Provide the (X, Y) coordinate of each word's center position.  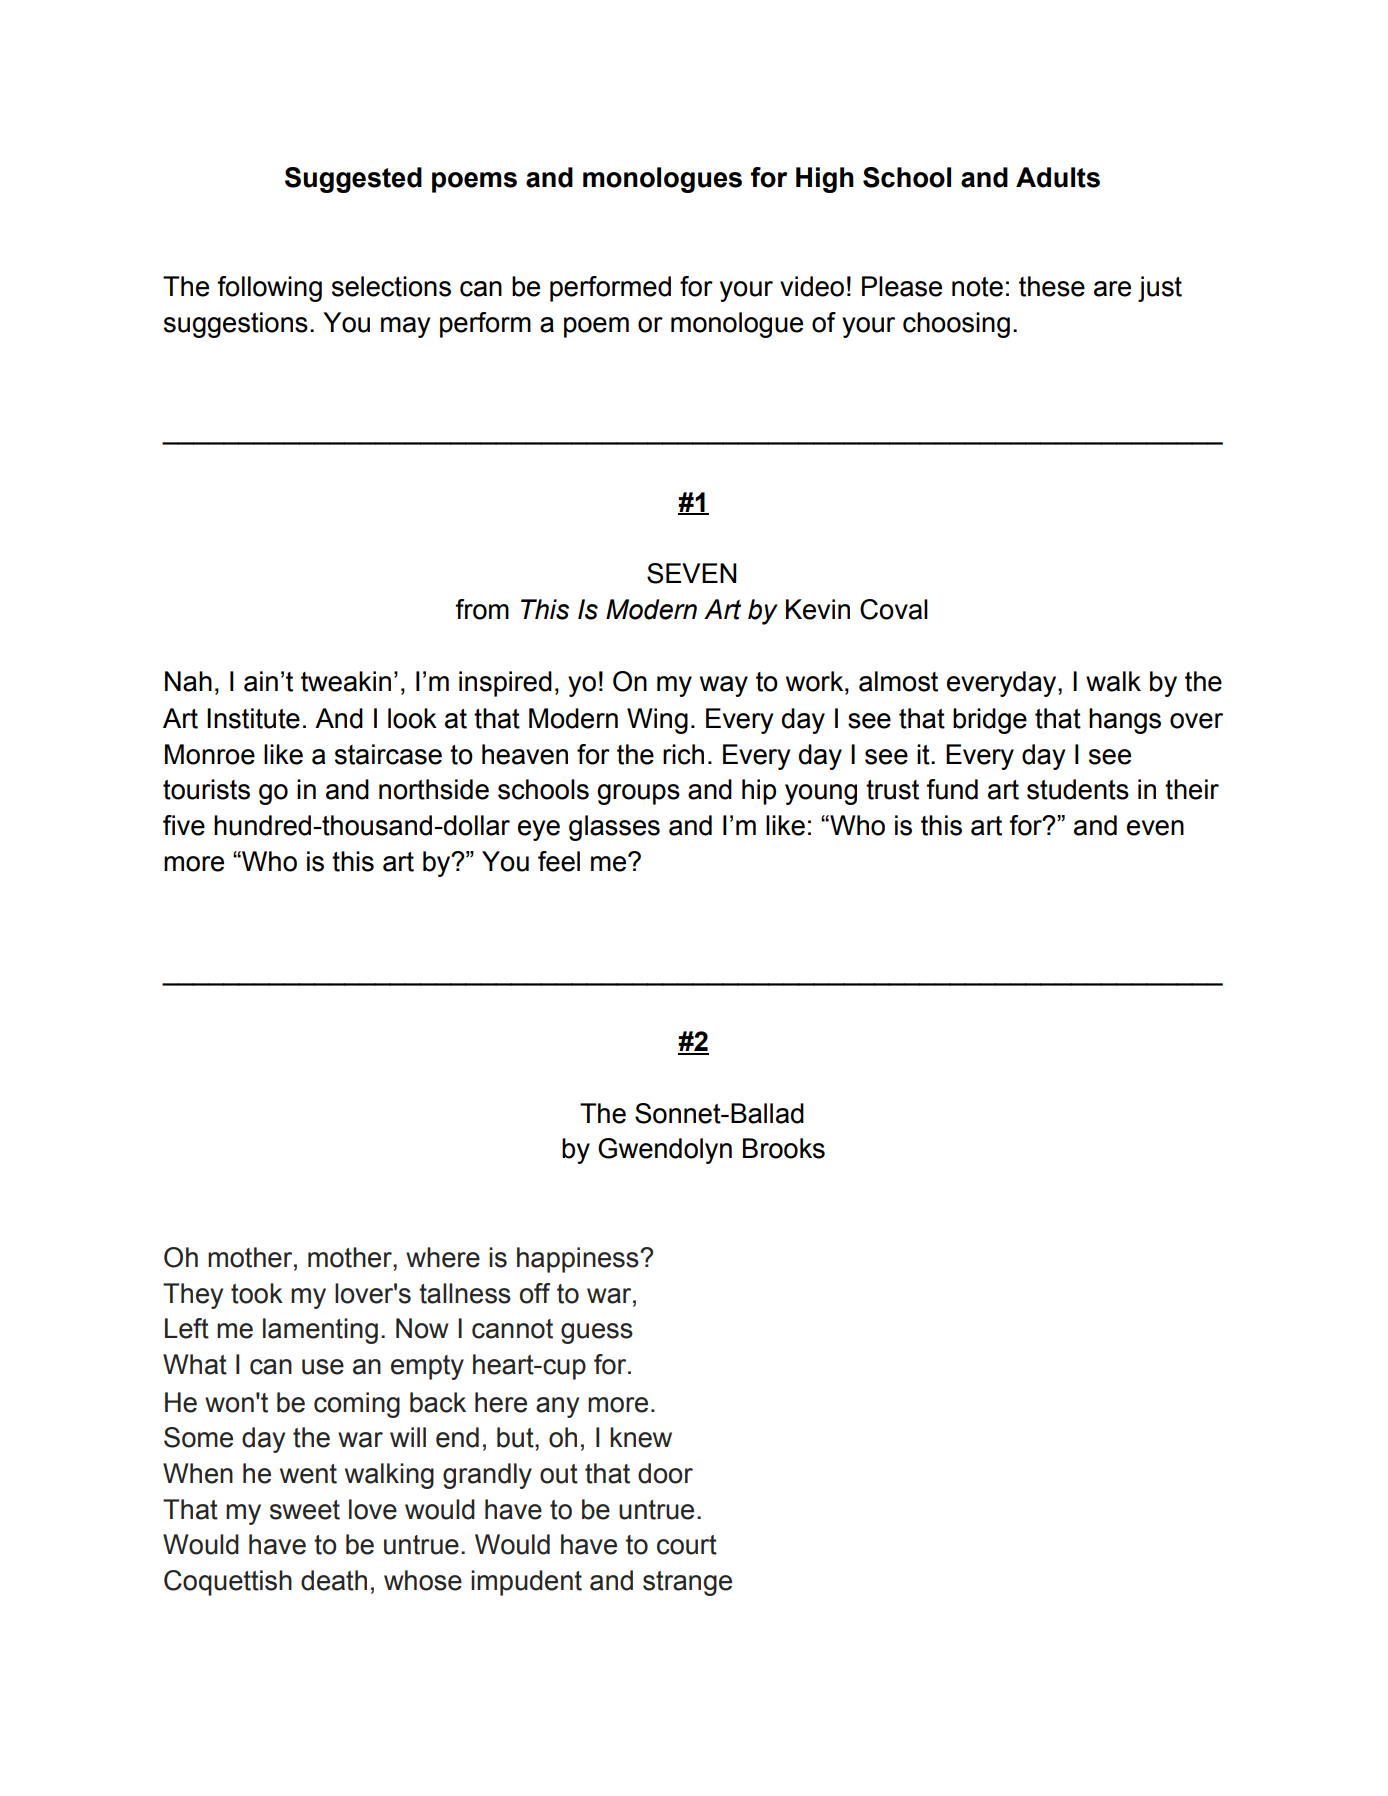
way (724, 686)
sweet (305, 1510)
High (825, 180)
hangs (1125, 721)
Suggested (353, 180)
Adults (1058, 177)
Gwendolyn (665, 1151)
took (257, 1293)
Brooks (784, 1148)
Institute (253, 718)
